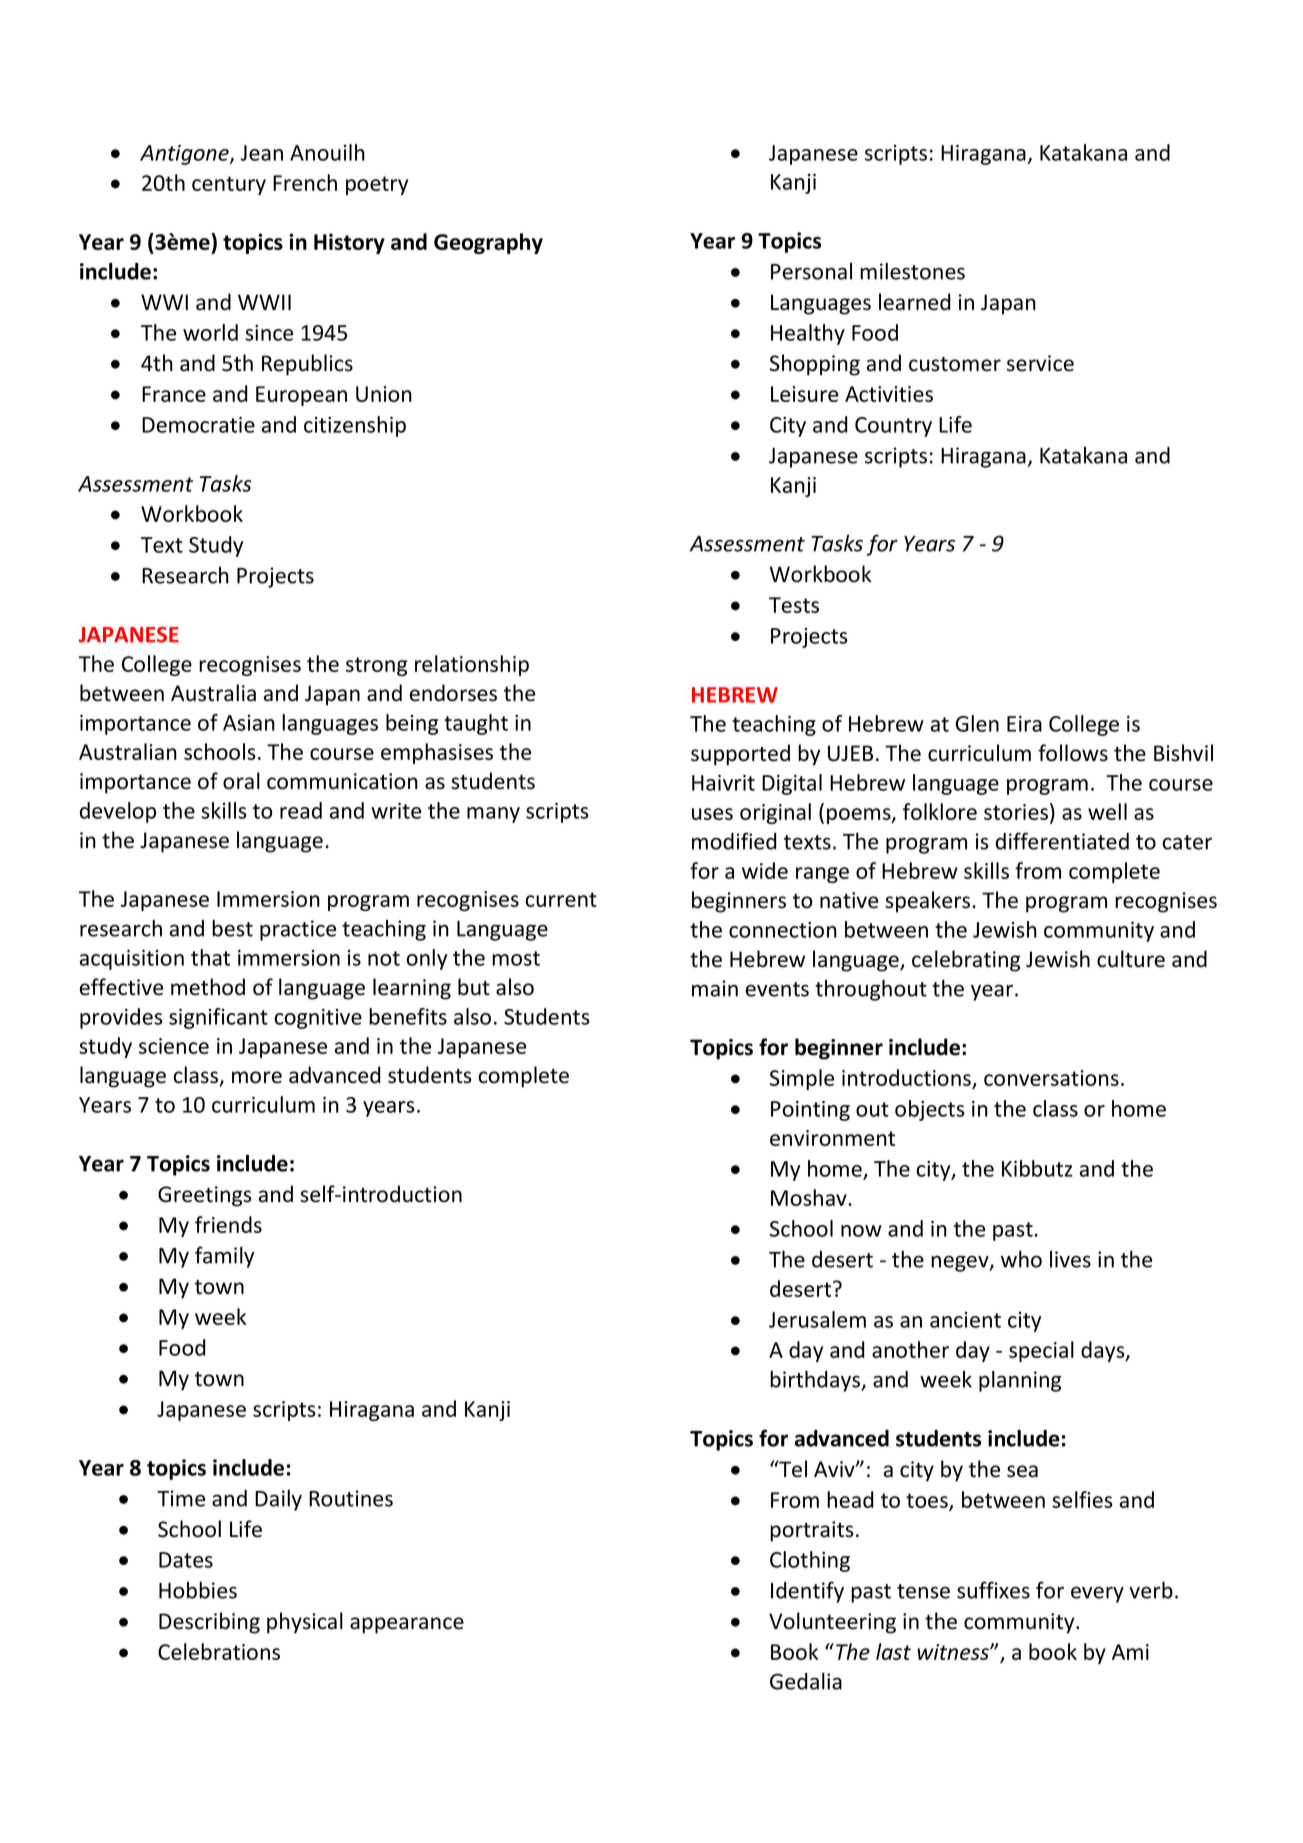  Describe the element at coordinates (1062, 841) in the screenshot. I see `differentiated` at that location.
